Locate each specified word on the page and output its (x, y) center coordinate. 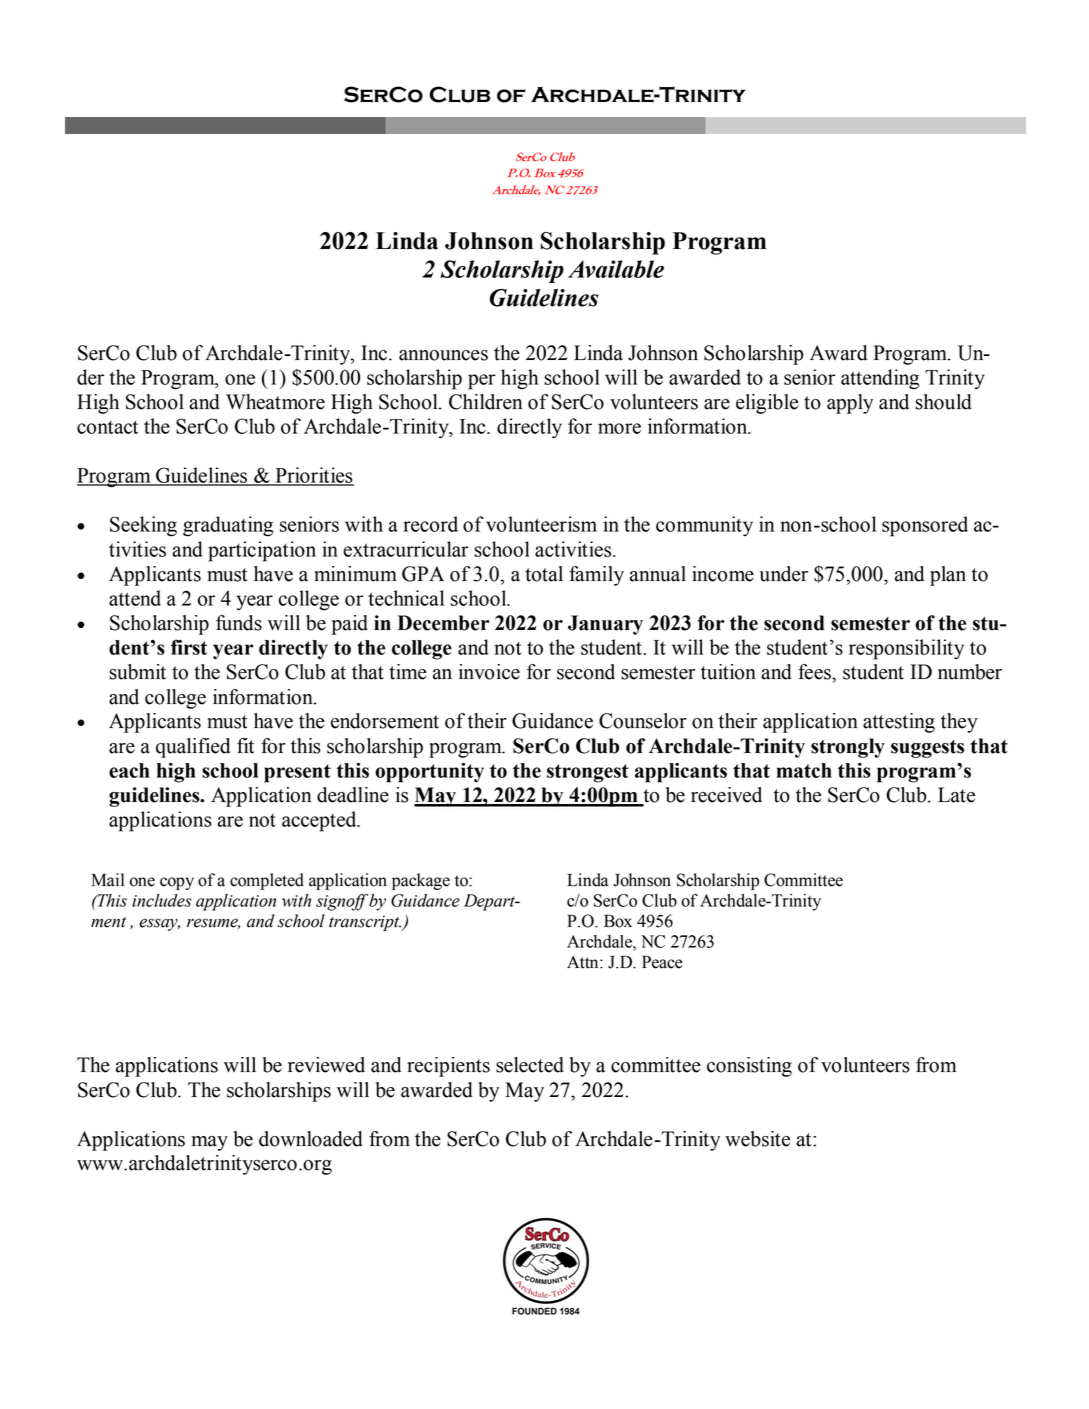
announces (443, 355)
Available (616, 269)
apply (850, 404)
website (757, 1139)
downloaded (311, 1139)
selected (530, 1065)
